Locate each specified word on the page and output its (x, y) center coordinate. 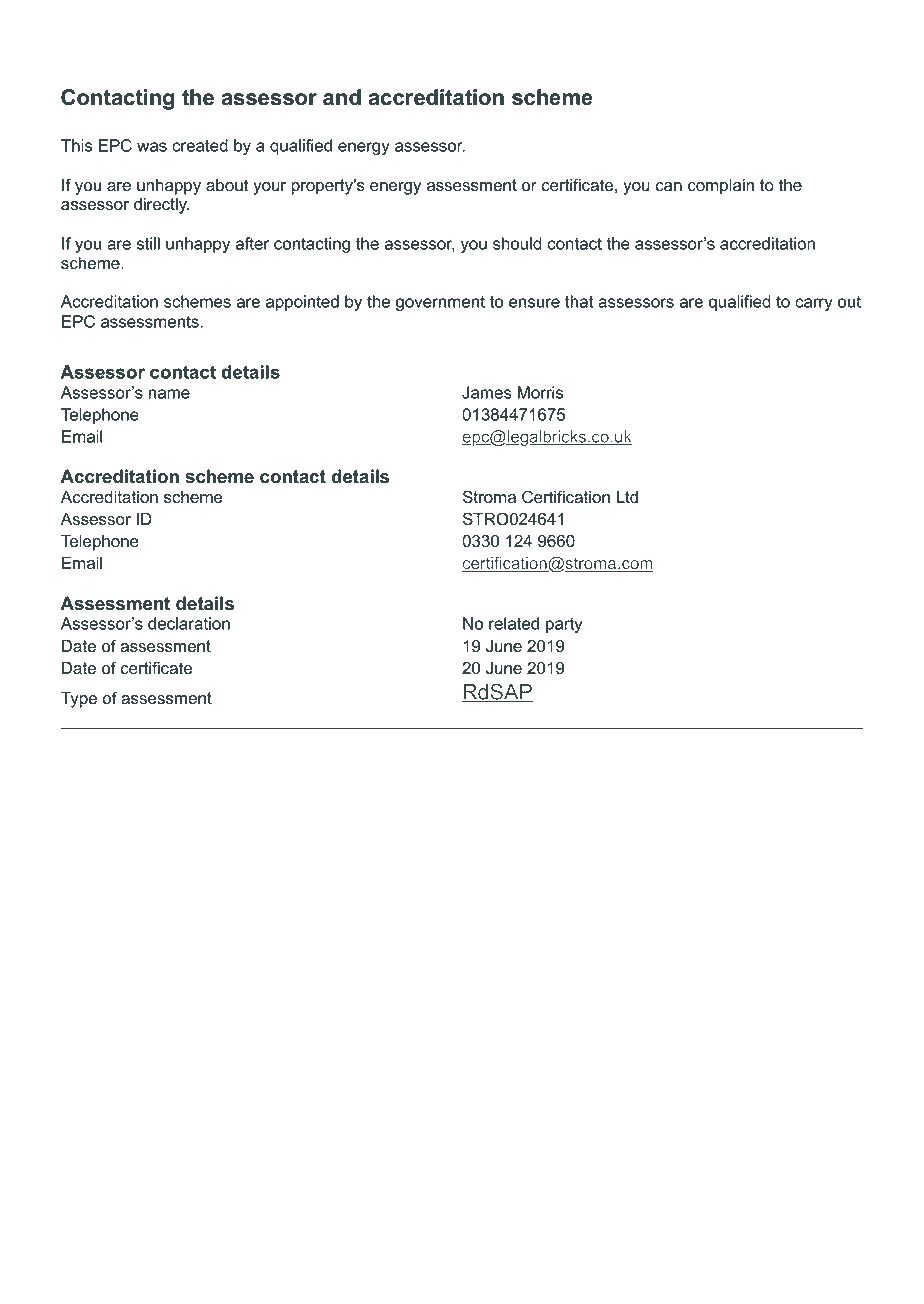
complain (721, 187)
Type (79, 700)
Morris (540, 392)
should (517, 243)
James (487, 392)
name (169, 394)
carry (814, 304)
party (564, 625)
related (514, 623)
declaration (189, 623)
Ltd (627, 497)
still (148, 243)
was (152, 147)
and (342, 97)
